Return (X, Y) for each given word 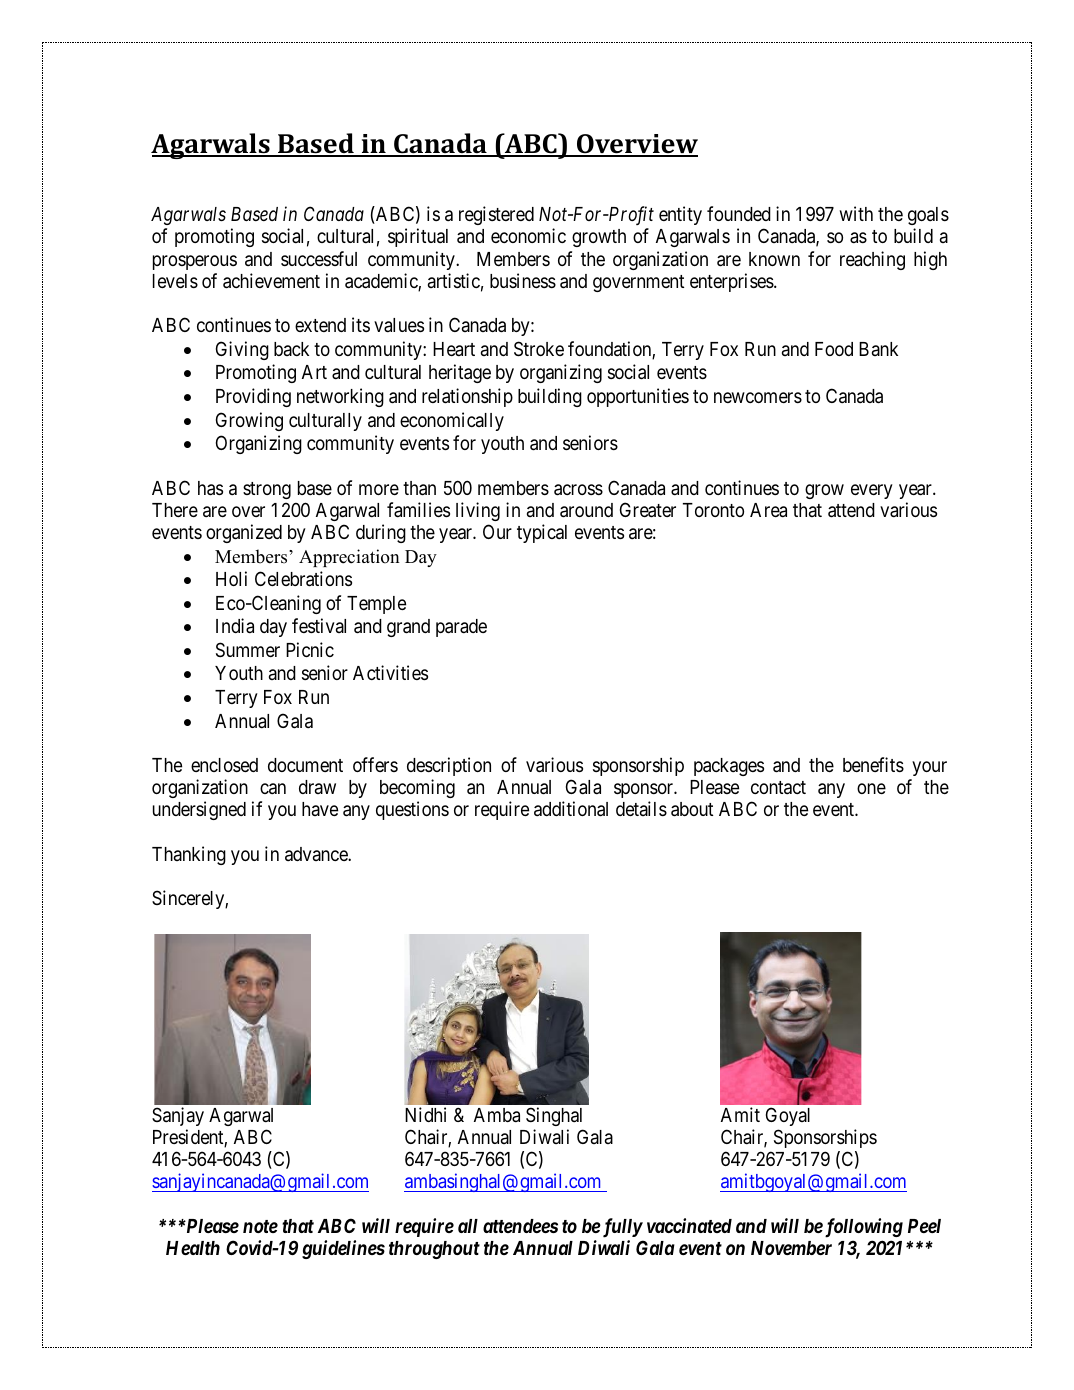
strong (267, 490)
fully (621, 1228)
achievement (271, 281)
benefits (873, 764)
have (320, 809)
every (872, 491)
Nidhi (425, 1114)
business (523, 280)
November (791, 1248)
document (305, 765)
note (260, 1226)
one (871, 788)
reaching (872, 260)
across (578, 490)
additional (571, 809)
